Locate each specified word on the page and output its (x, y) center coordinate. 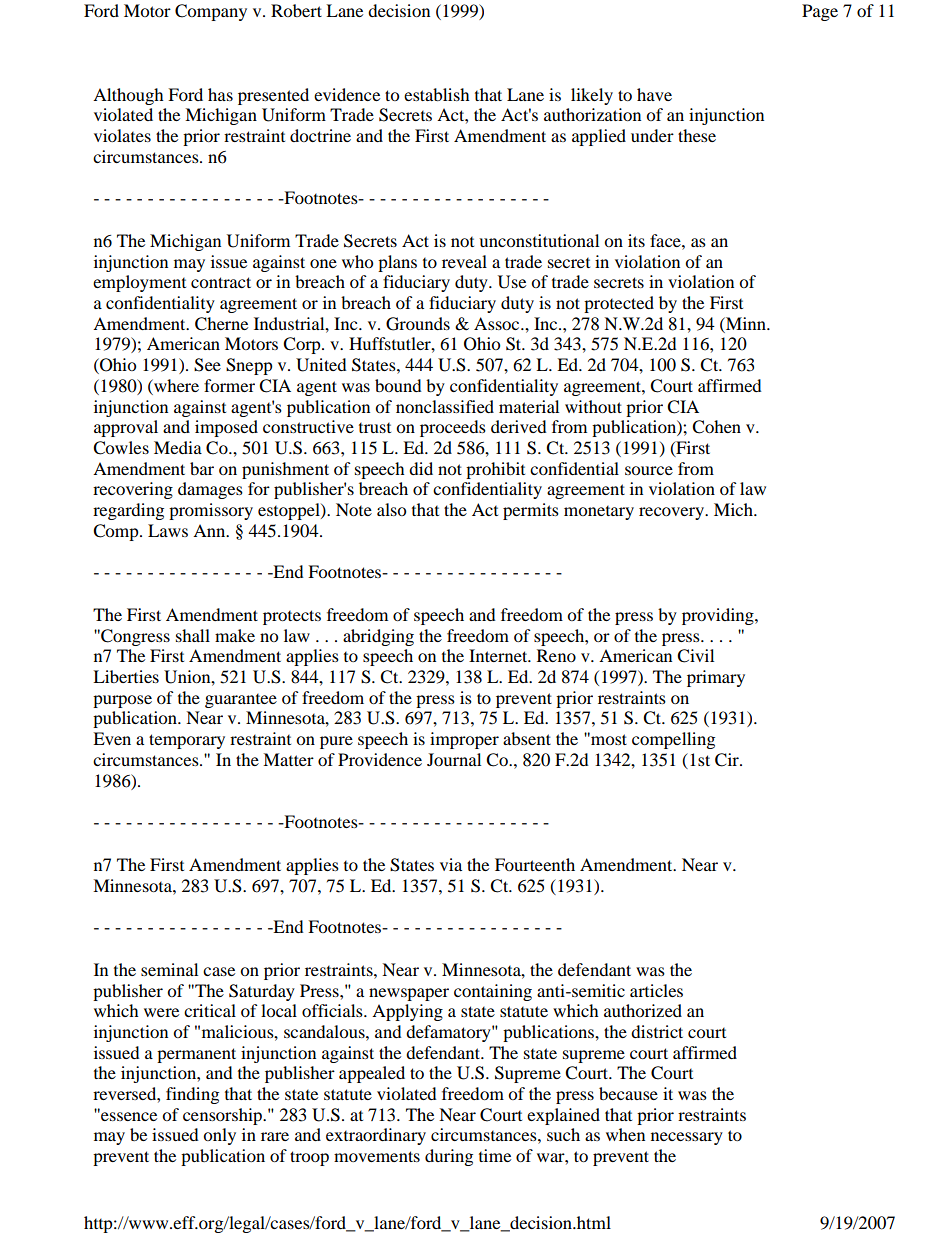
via (451, 864)
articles (656, 990)
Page (820, 12)
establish (437, 94)
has (220, 94)
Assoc (498, 323)
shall (193, 635)
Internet (499, 655)
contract (221, 282)
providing (719, 616)
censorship (224, 1116)
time (495, 1155)
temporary (187, 741)
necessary (687, 1138)
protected (619, 304)
